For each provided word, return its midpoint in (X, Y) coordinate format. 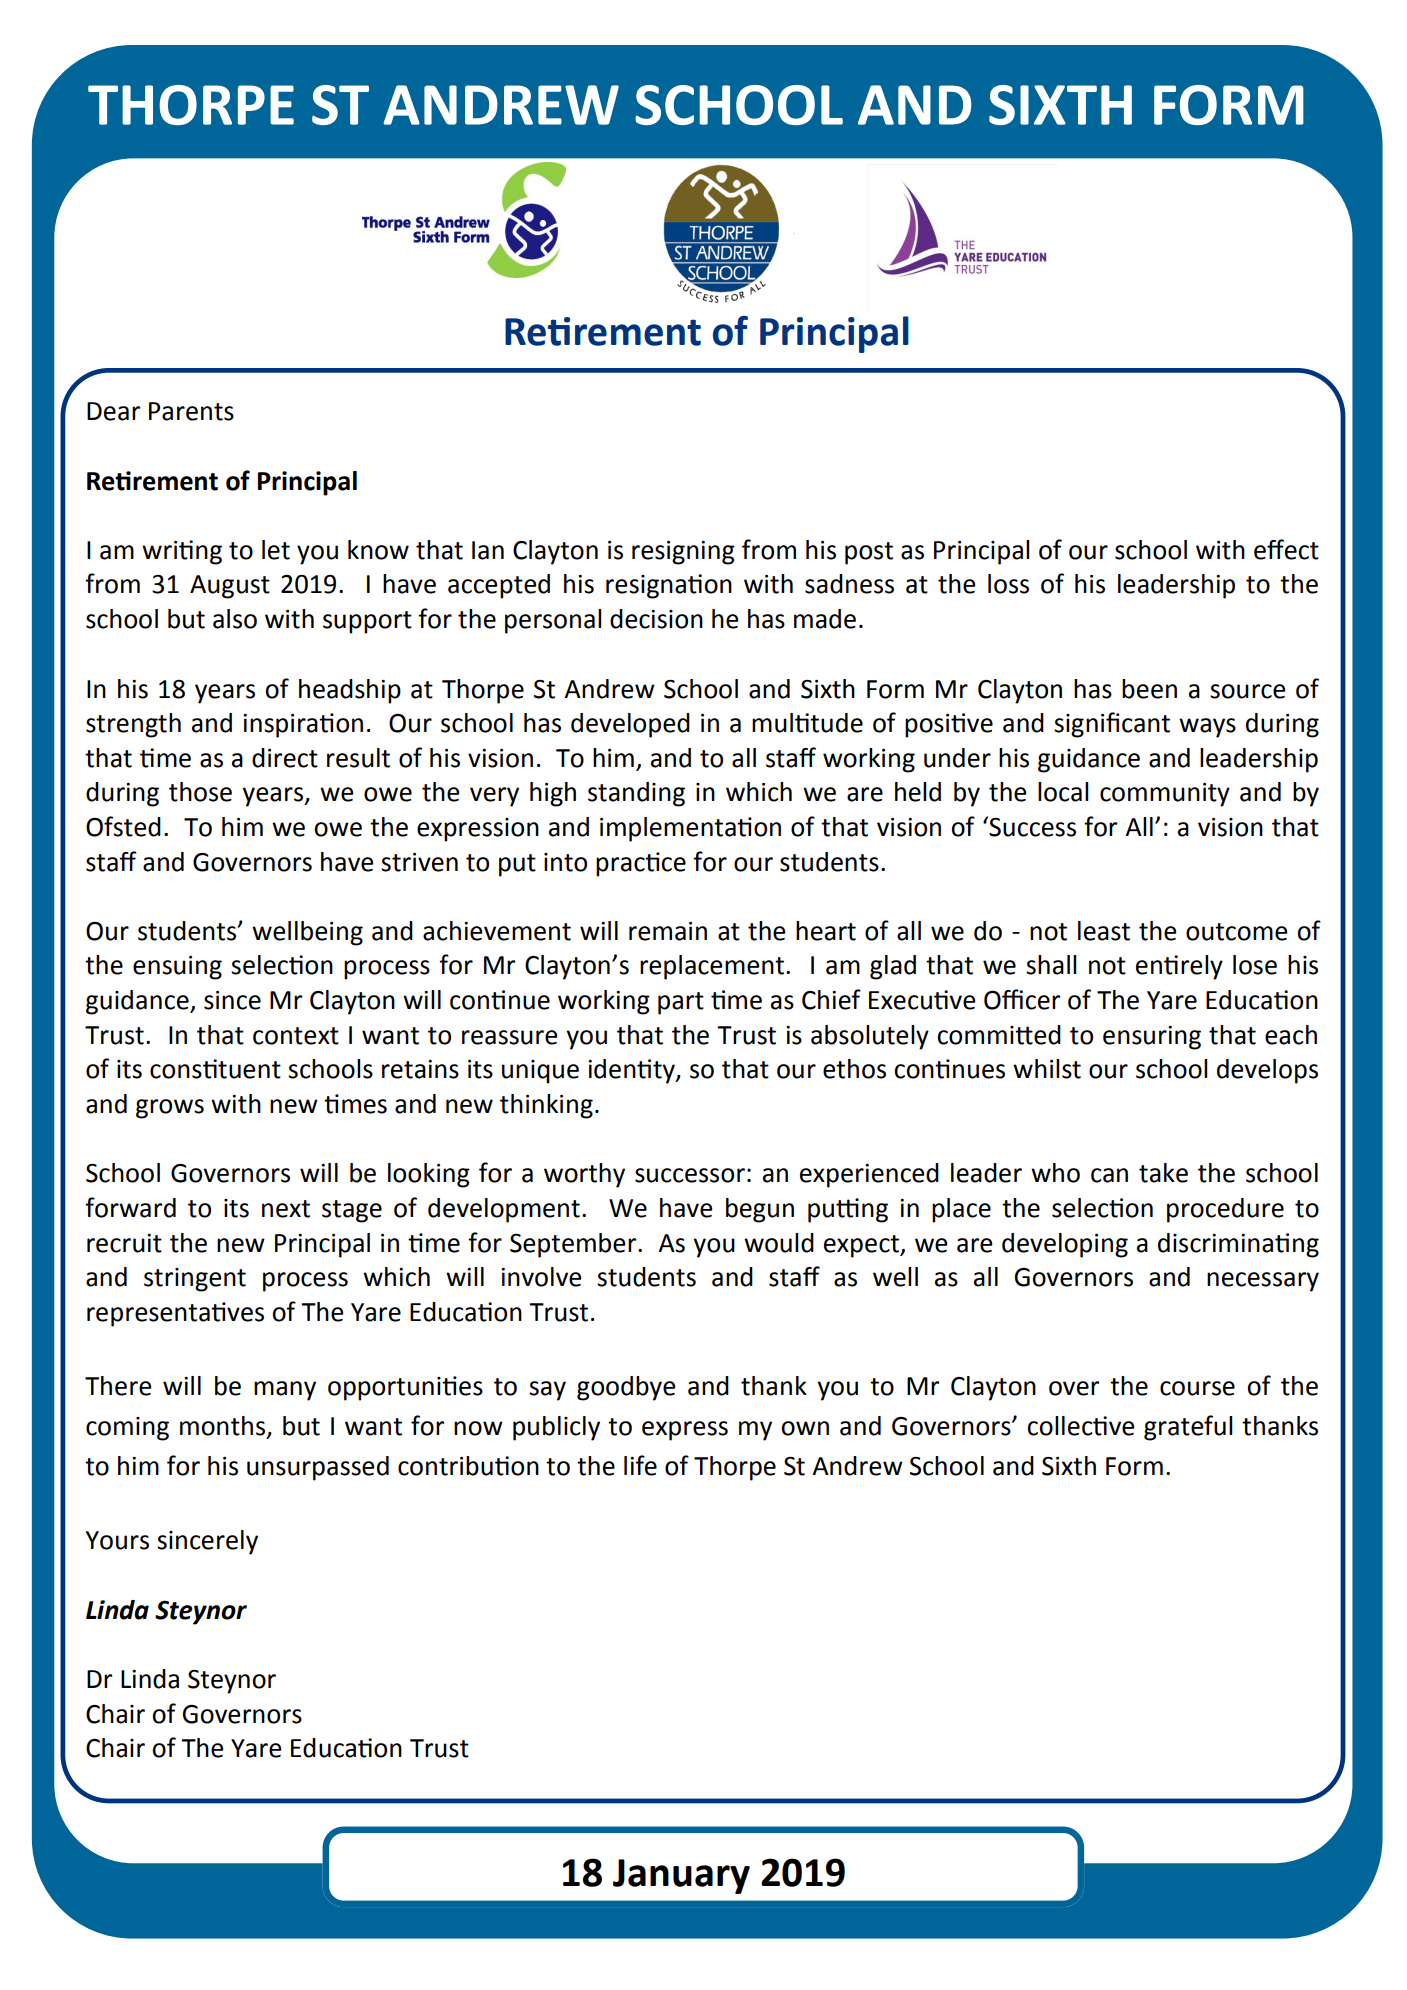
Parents (191, 411)
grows (170, 1109)
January (681, 1876)
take (1163, 1173)
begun (760, 1210)
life (640, 1465)
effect (1286, 549)
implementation (690, 829)
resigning (683, 553)
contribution (468, 1466)
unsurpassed (318, 1468)
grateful (1188, 1428)
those (200, 792)
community (1165, 795)
